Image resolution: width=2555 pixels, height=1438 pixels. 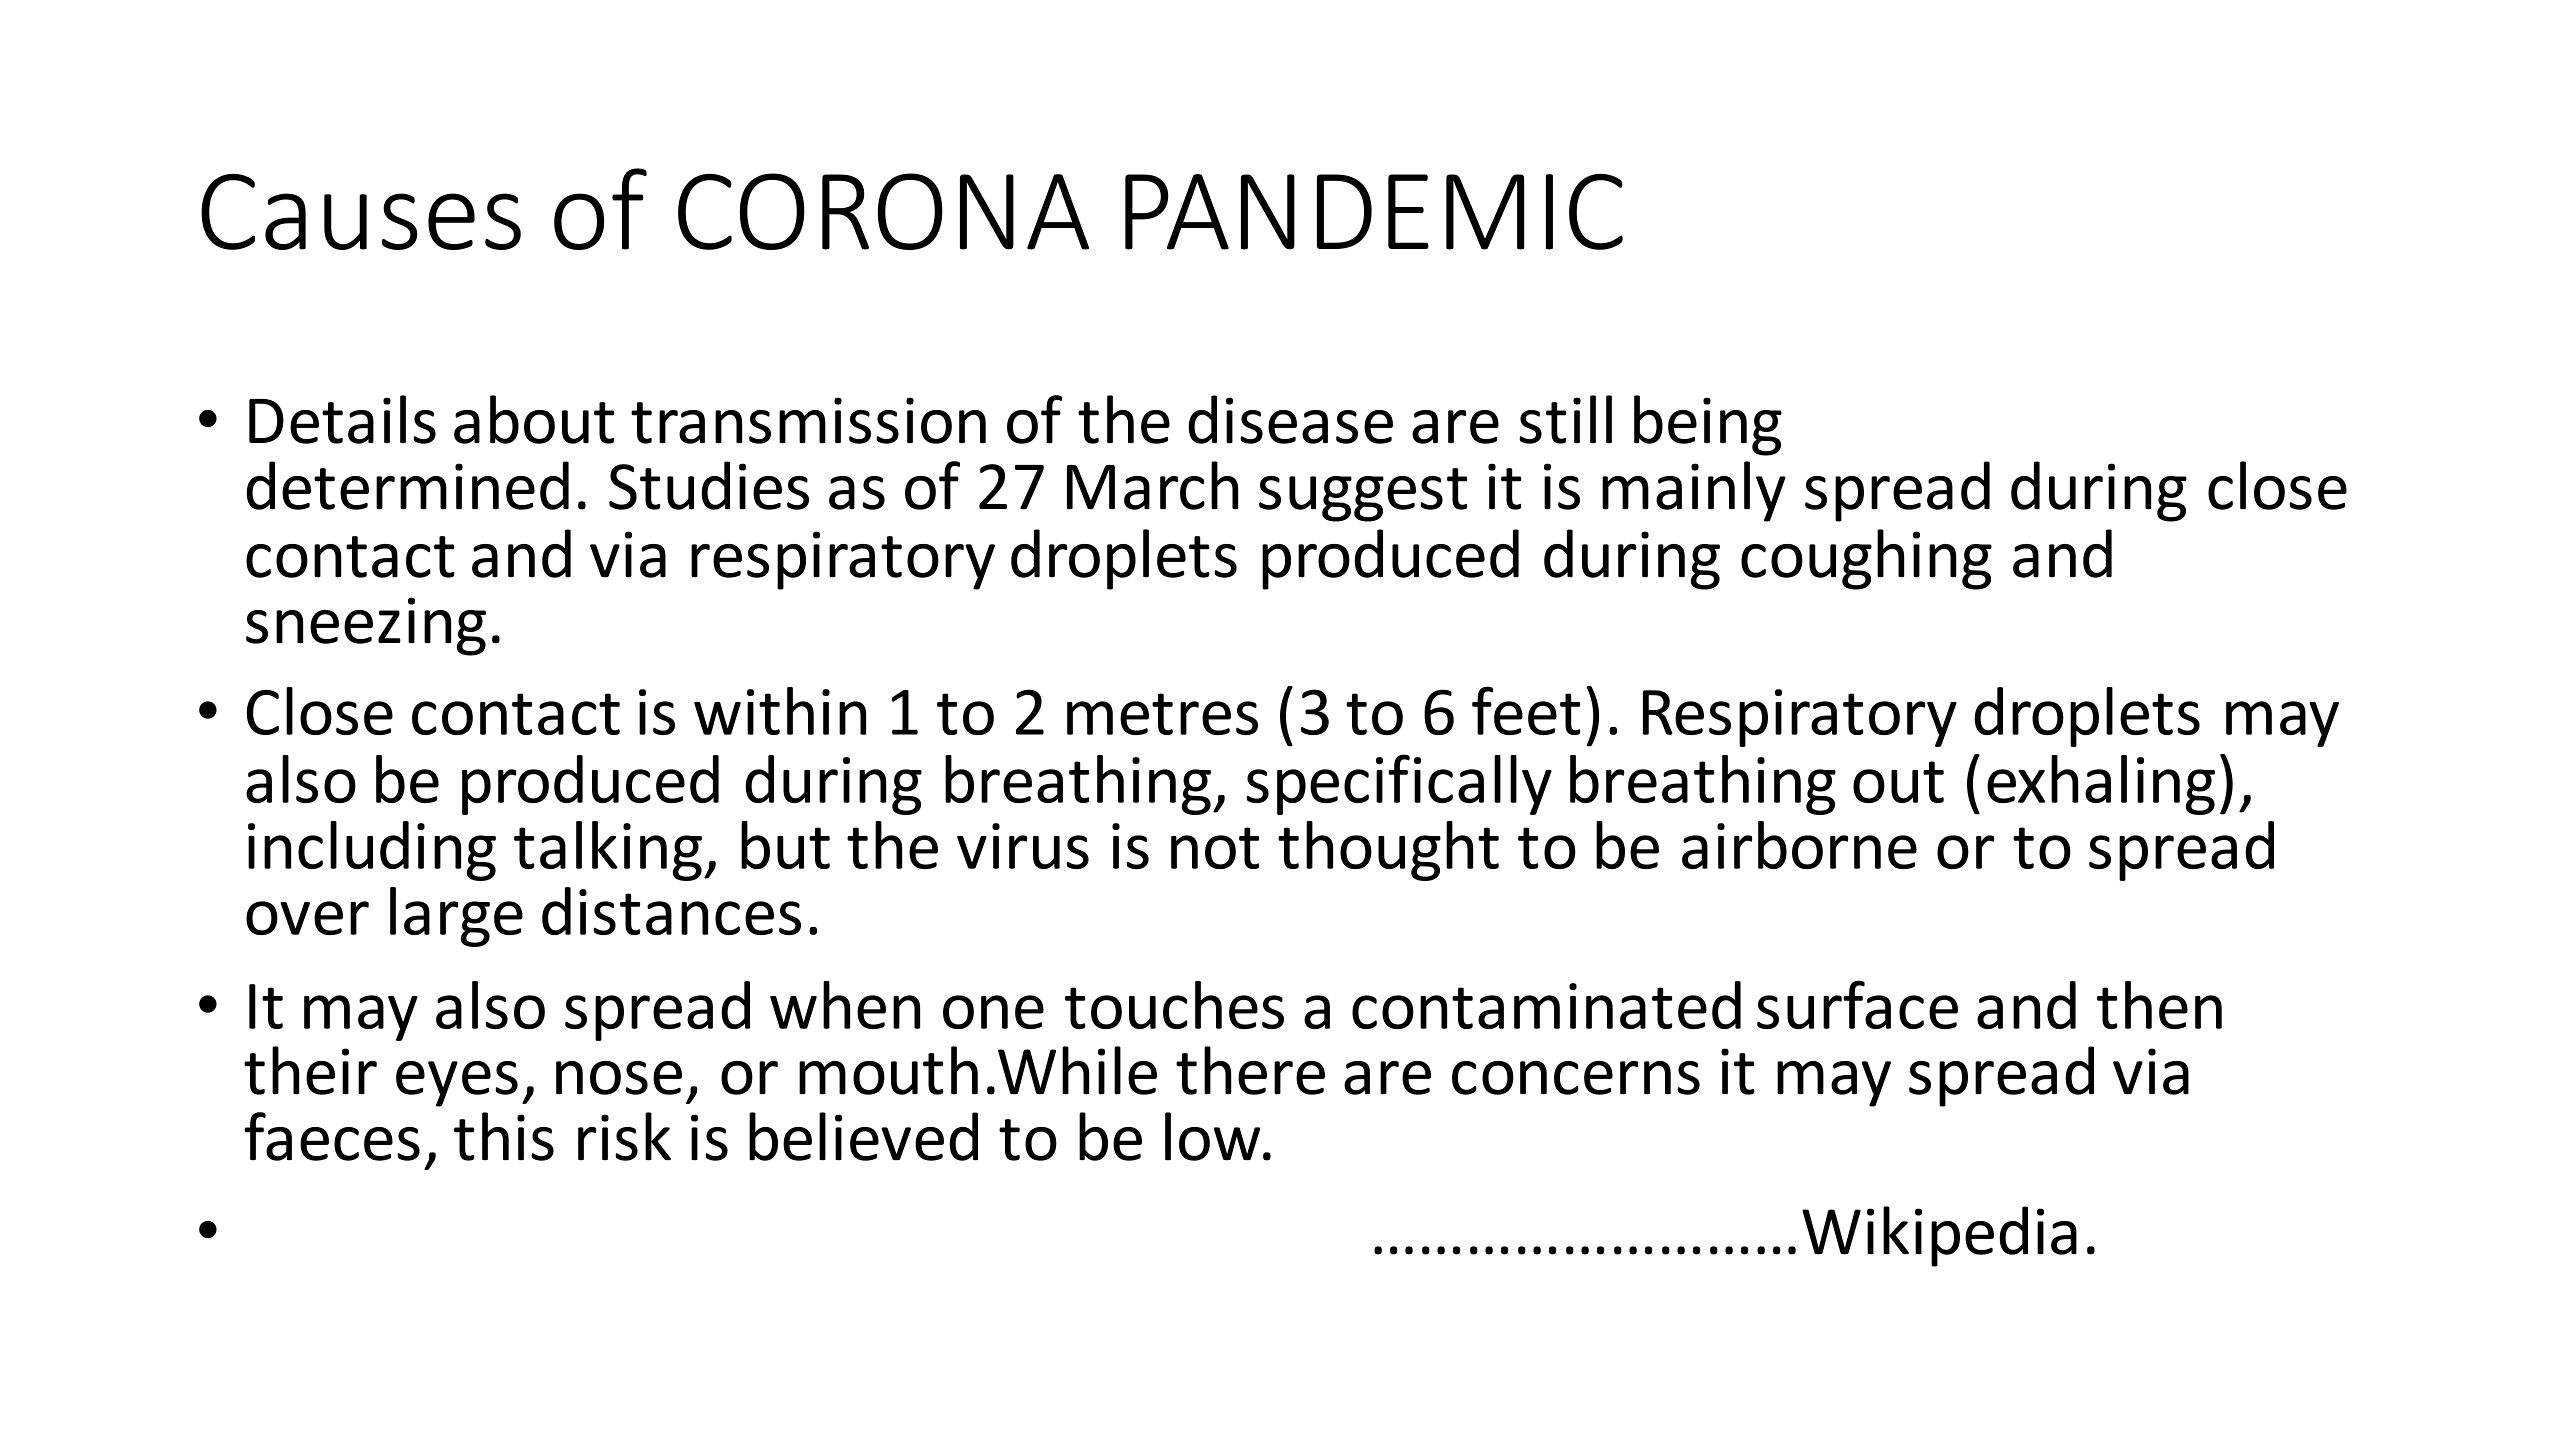 What do you see at coordinates (1708, 425) in the image?
I see `being` at bounding box center [1708, 425].
